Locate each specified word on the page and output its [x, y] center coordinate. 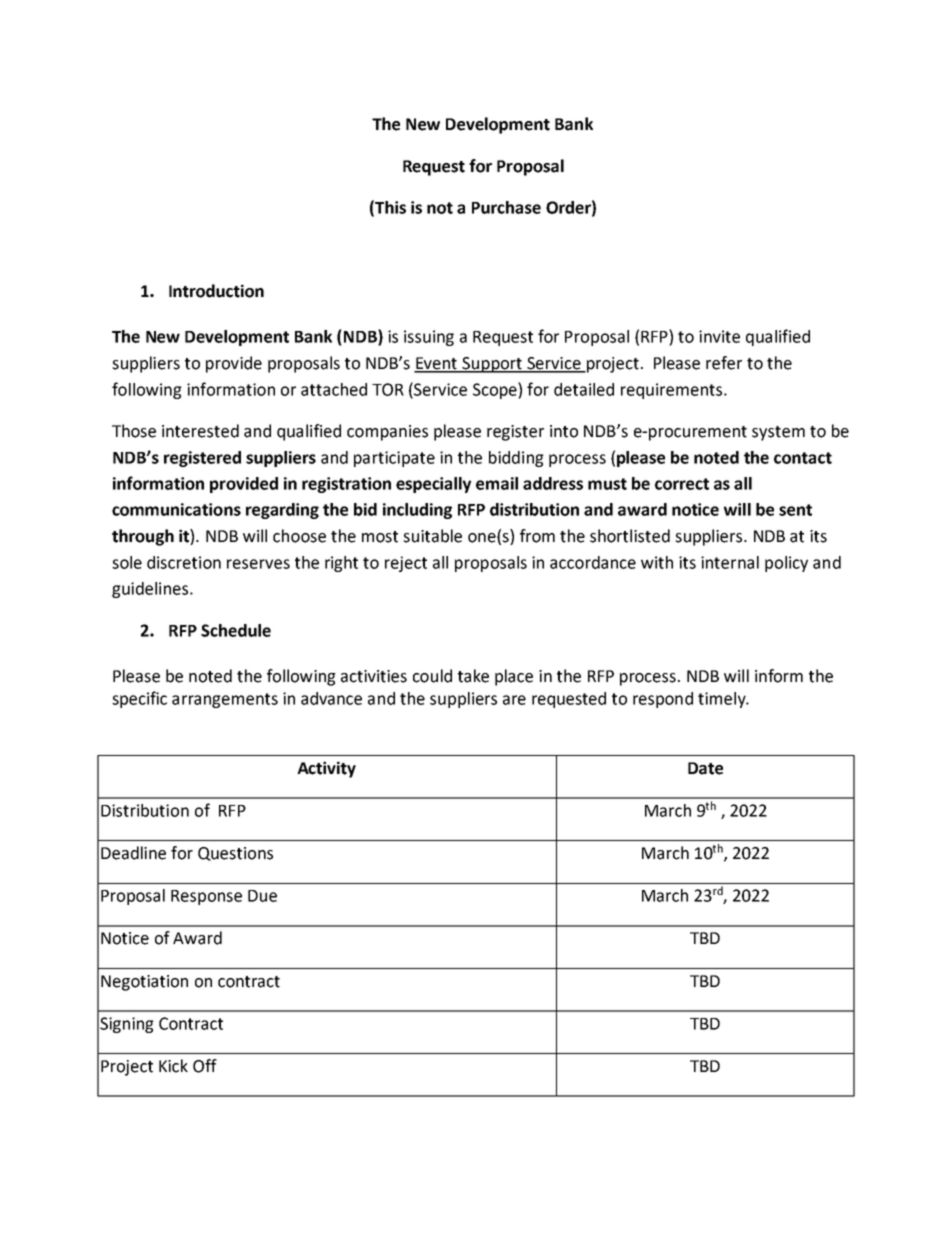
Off [205, 1066]
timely [723, 700]
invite [719, 336]
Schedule [236, 630]
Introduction [216, 291]
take [473, 676]
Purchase [506, 207]
